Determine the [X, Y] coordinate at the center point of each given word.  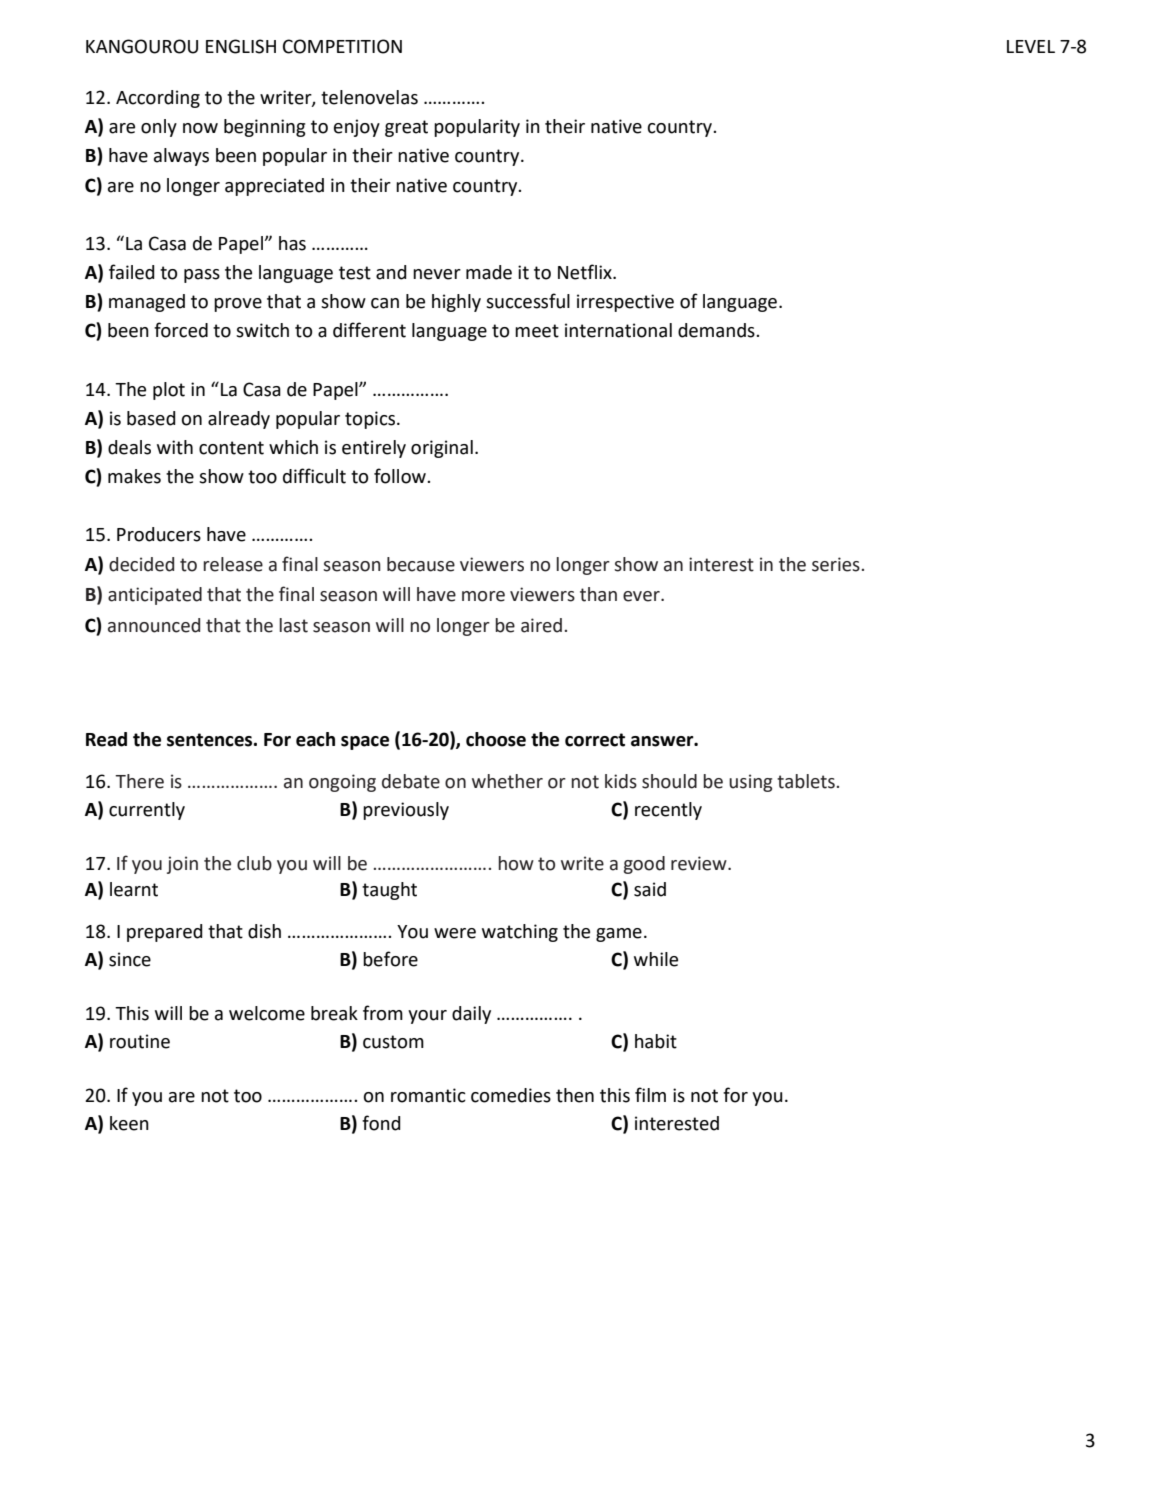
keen [129, 1123]
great [406, 128]
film [650, 1094]
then [575, 1095]
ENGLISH [241, 46]
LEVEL [1031, 46]
